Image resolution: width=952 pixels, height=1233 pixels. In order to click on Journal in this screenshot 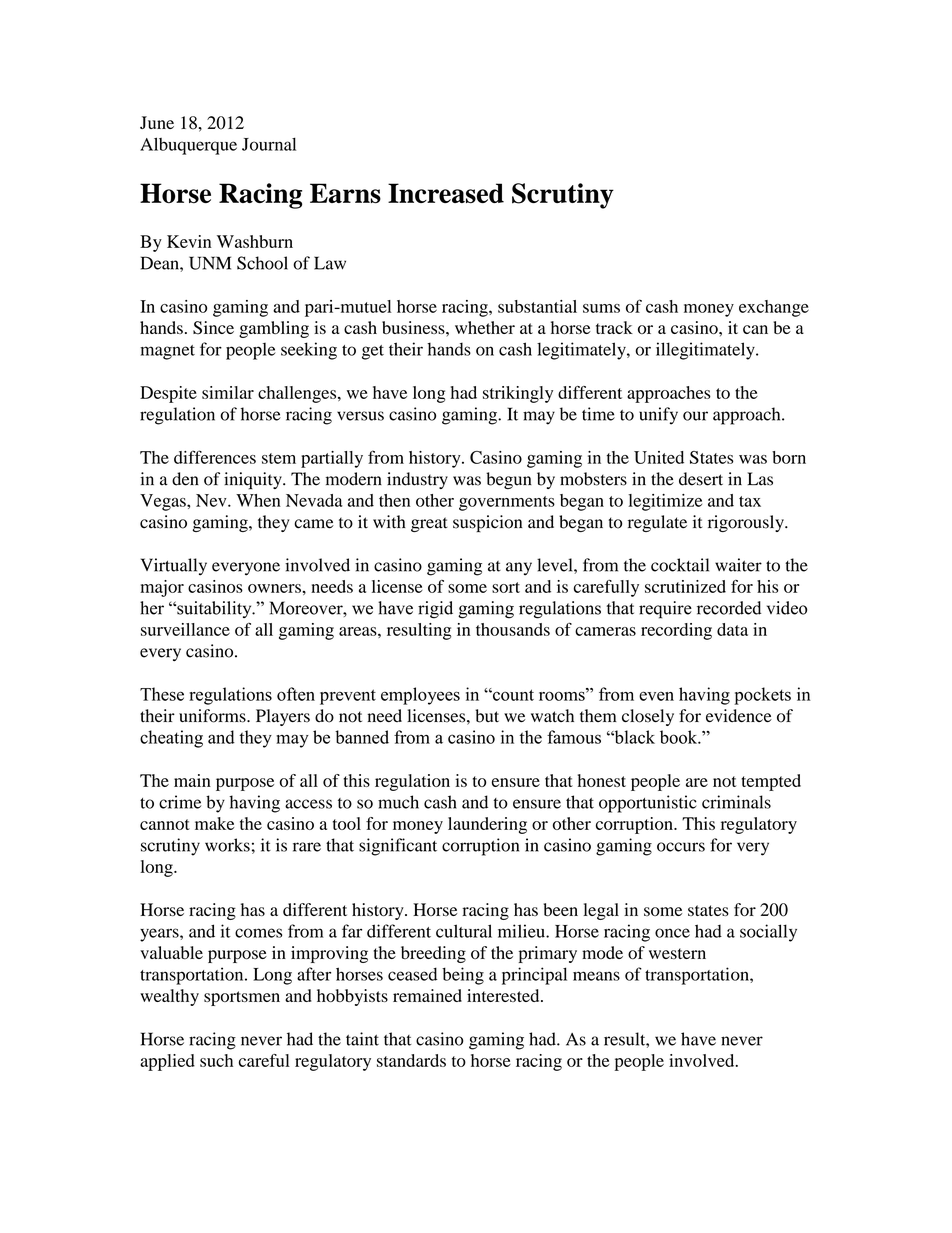, I will do `click(269, 144)`.
